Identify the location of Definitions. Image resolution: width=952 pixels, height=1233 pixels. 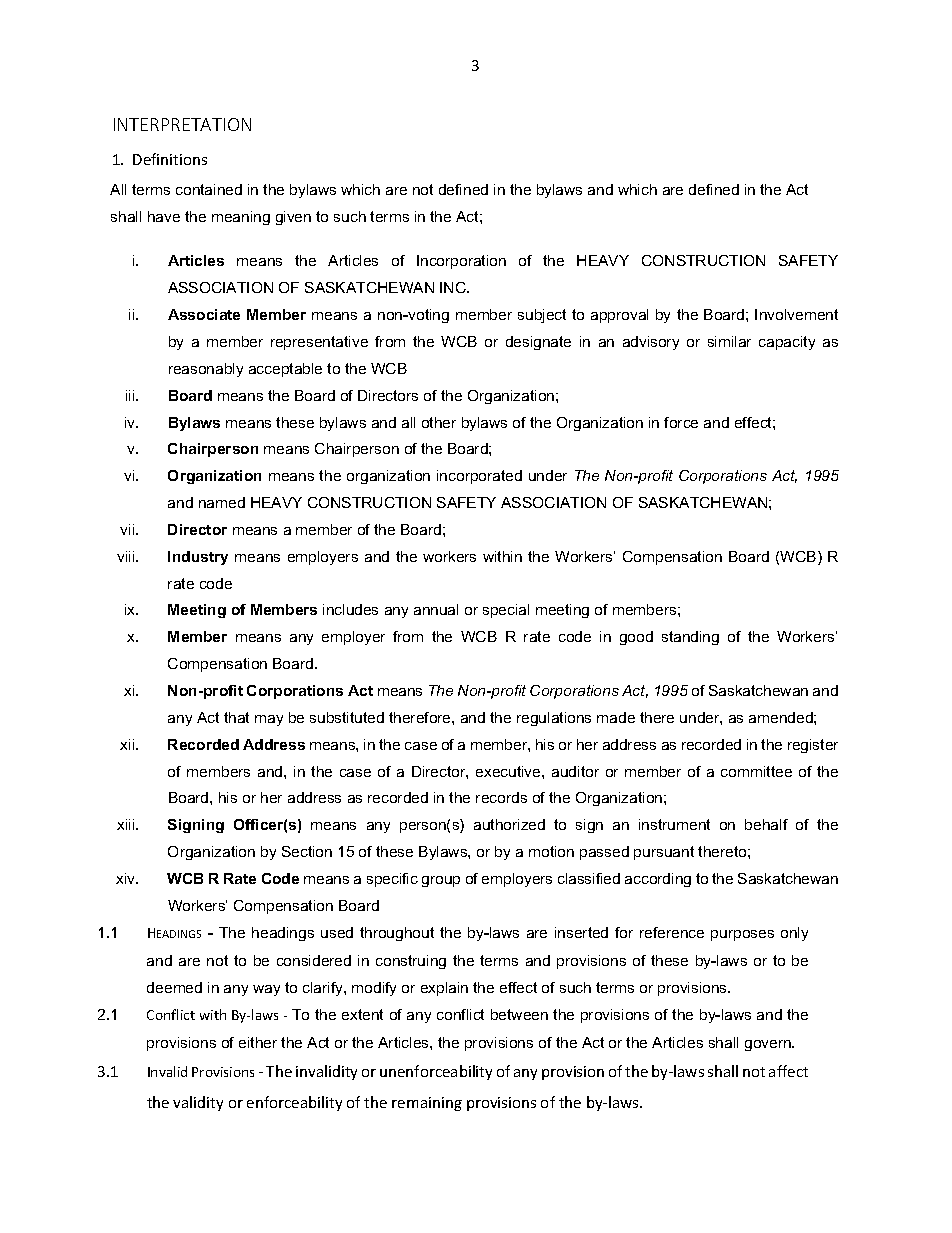
(170, 159).
